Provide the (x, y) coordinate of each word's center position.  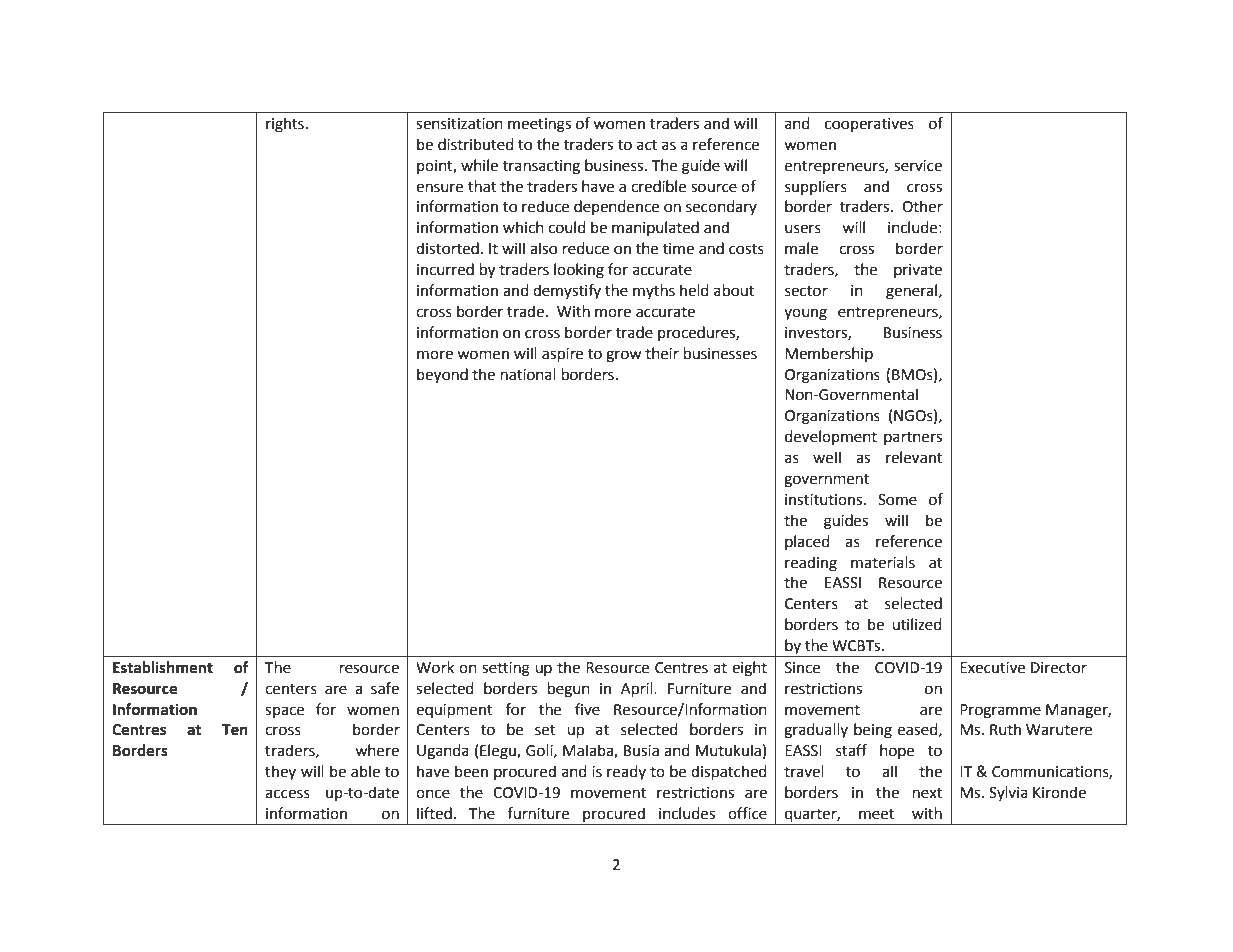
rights (285, 125)
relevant (914, 457)
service (918, 166)
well (827, 457)
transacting (541, 167)
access (287, 794)
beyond (442, 376)
